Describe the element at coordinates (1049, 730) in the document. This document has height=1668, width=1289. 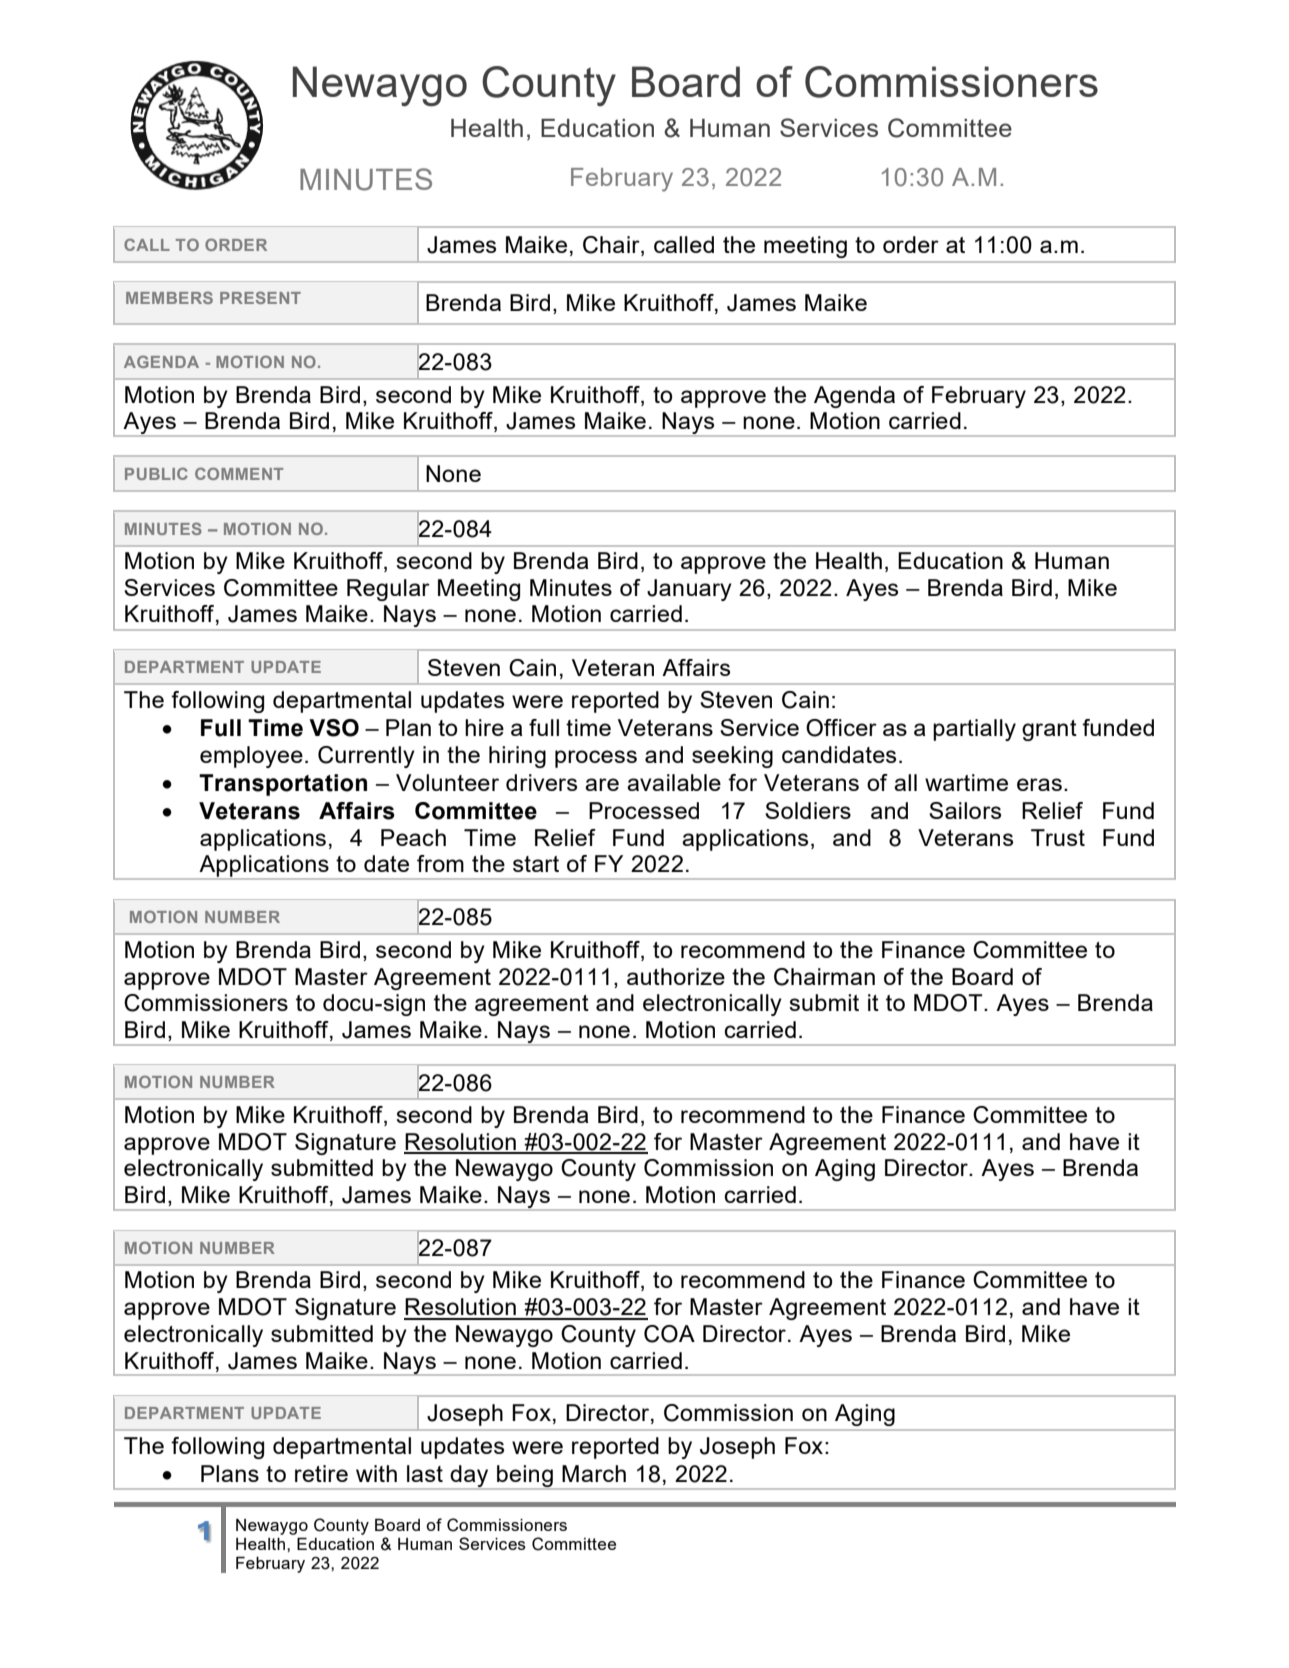
I see `grant` at that location.
